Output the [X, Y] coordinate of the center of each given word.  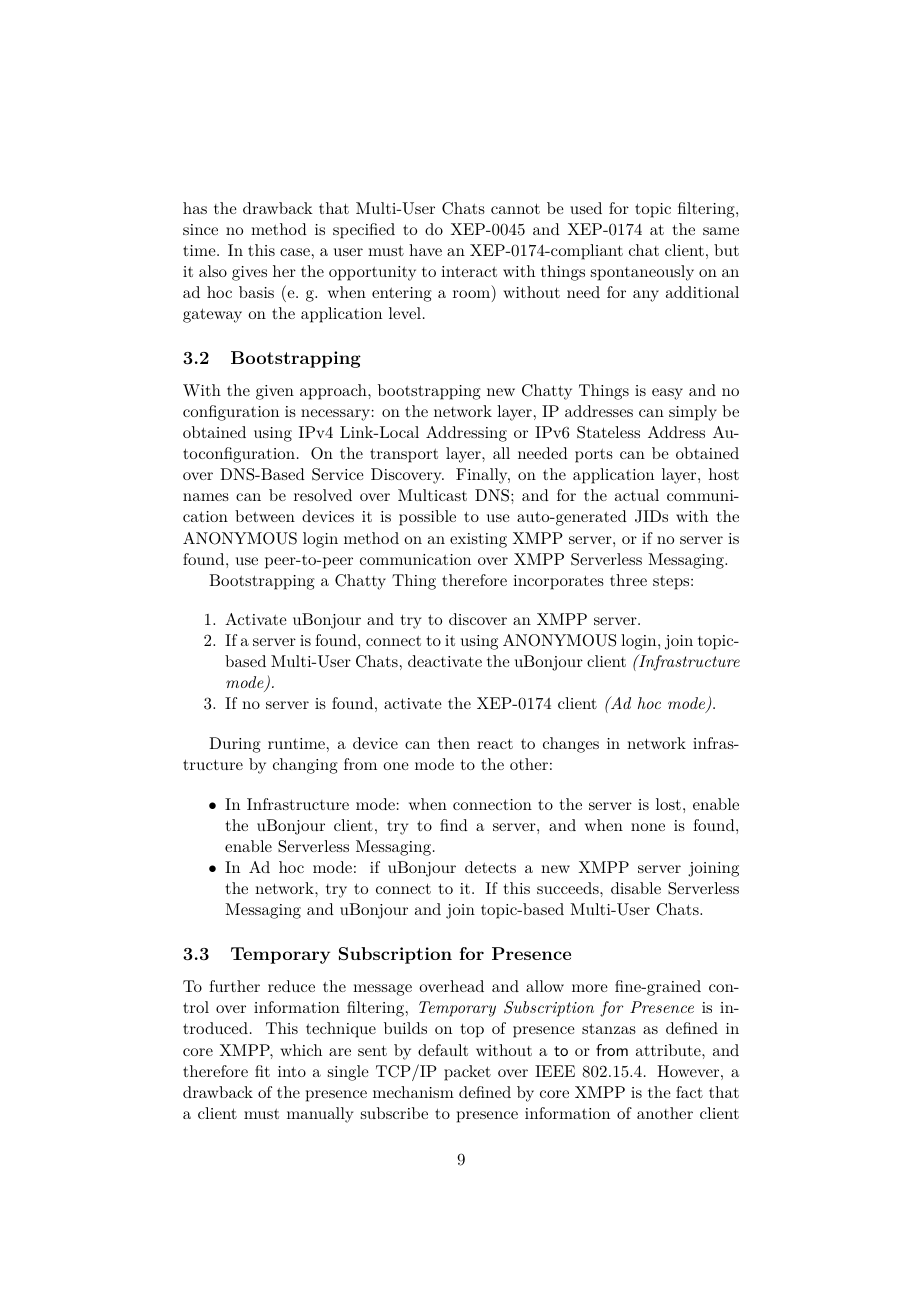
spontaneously [642, 273]
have [425, 250]
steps [671, 583]
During [235, 745]
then [454, 743]
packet [467, 1073]
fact [689, 1092]
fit [262, 1071]
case [295, 252]
